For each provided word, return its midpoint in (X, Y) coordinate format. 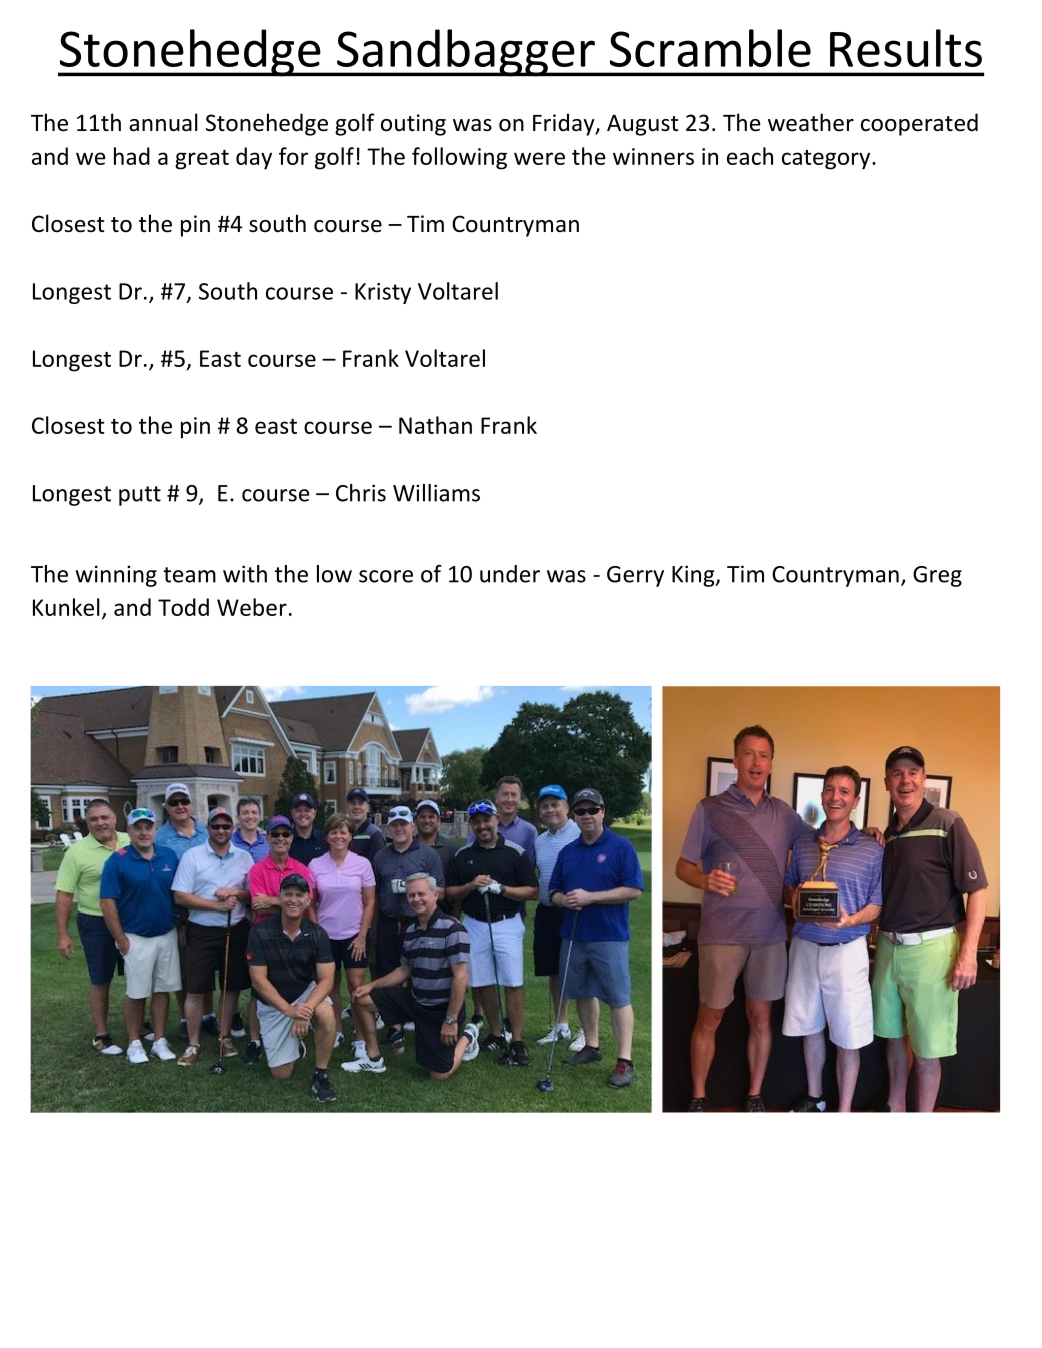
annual (163, 122)
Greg (937, 576)
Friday (565, 124)
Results (906, 48)
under (510, 574)
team (189, 575)
